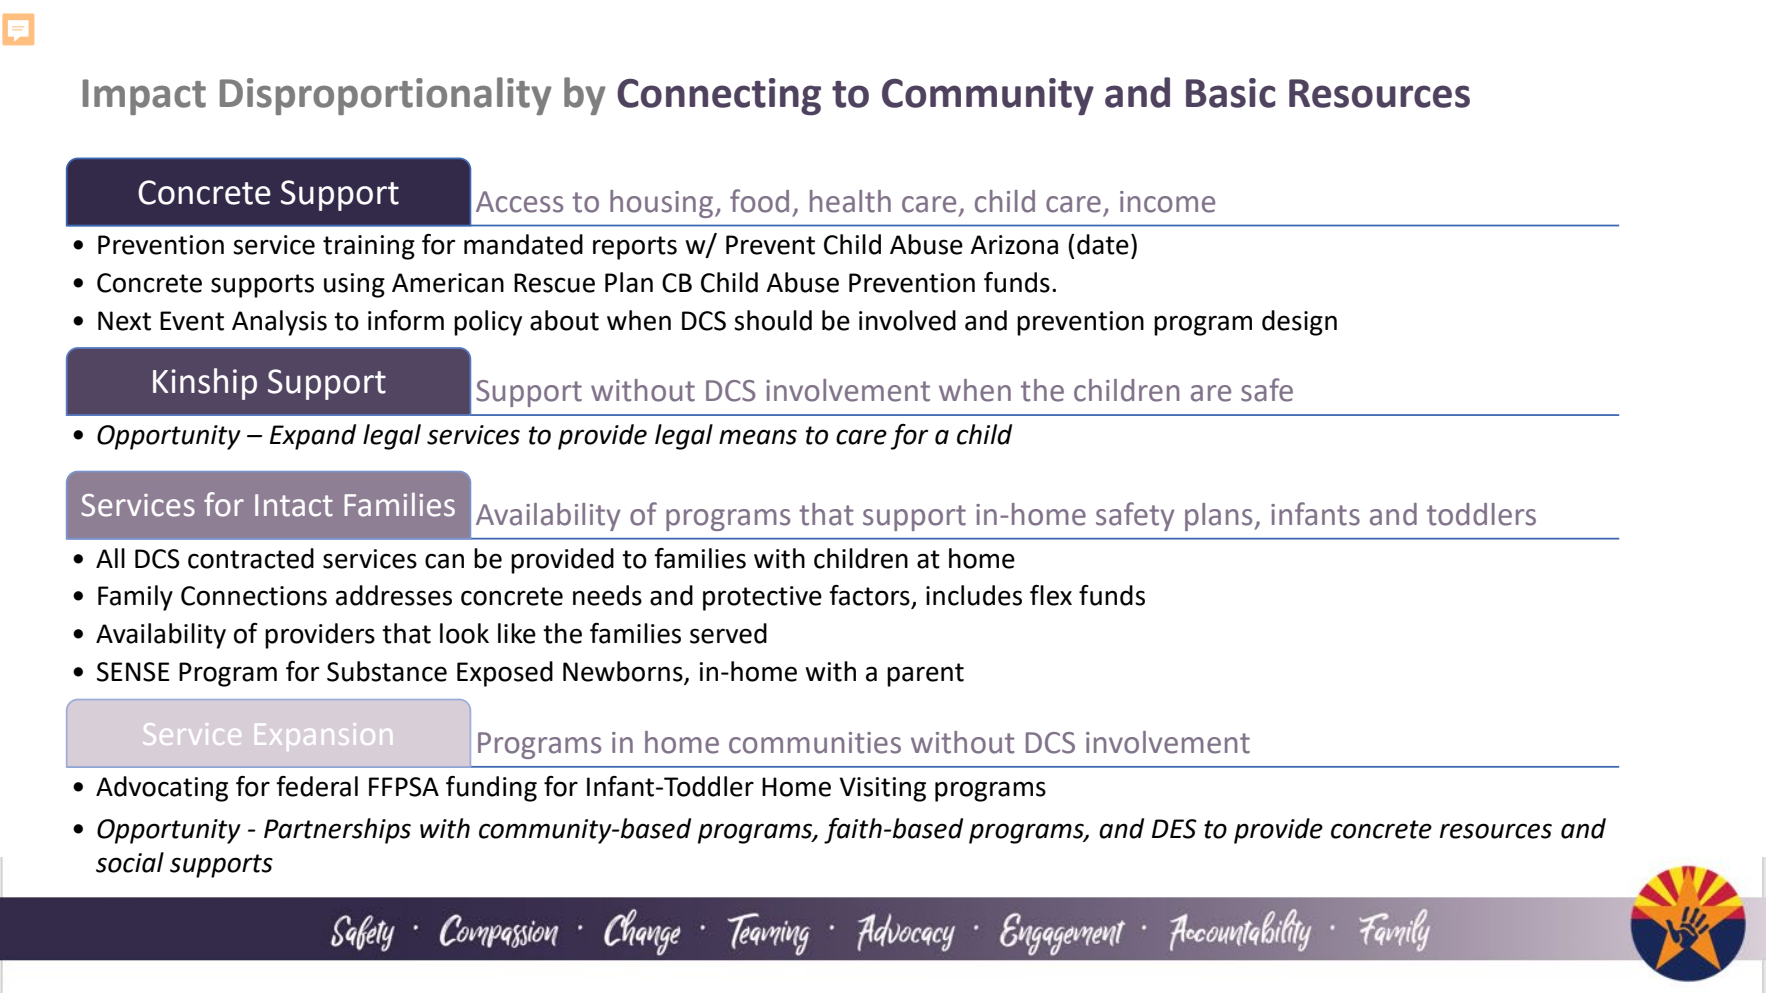  Describe the element at coordinates (1231, 93) in the screenshot. I see `Basic` at that location.
